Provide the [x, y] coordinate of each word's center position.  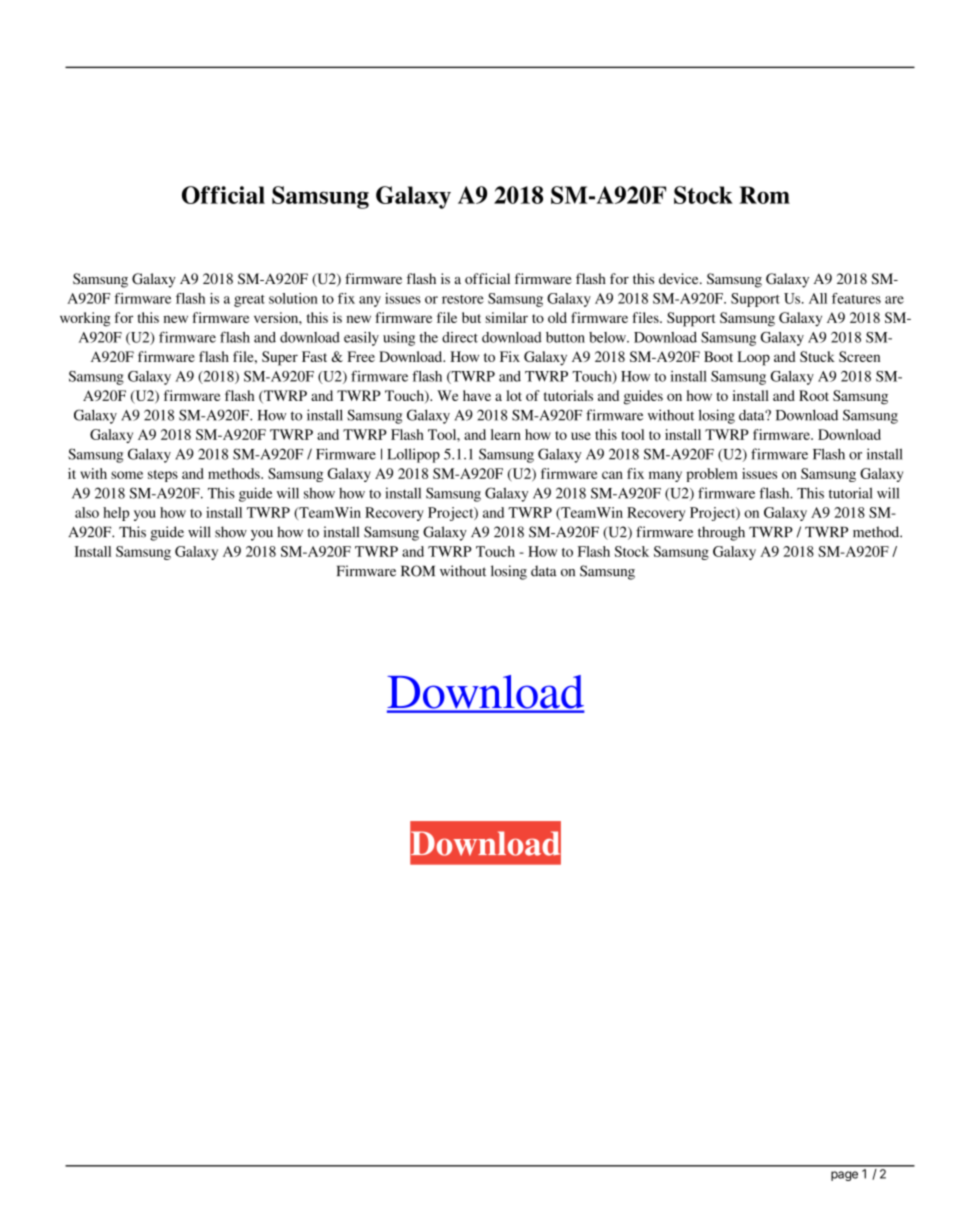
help [116, 514]
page [844, 1176]
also [87, 512]
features [856, 298]
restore [463, 299]
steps [163, 476]
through [721, 533]
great [249, 301]
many [665, 476]
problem [712, 475]
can [612, 475]
